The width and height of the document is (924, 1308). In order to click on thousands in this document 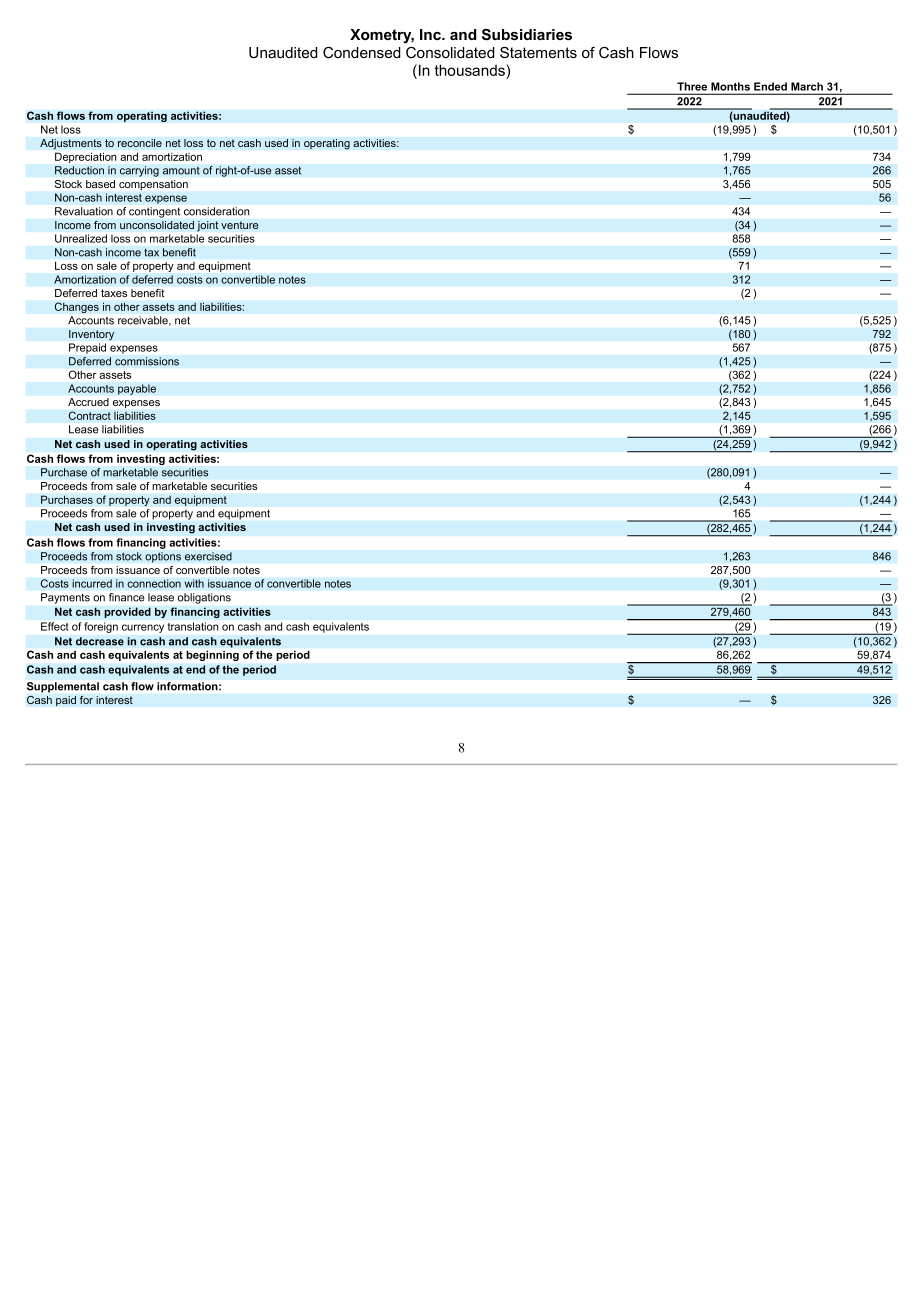, I will do `click(471, 71)`.
